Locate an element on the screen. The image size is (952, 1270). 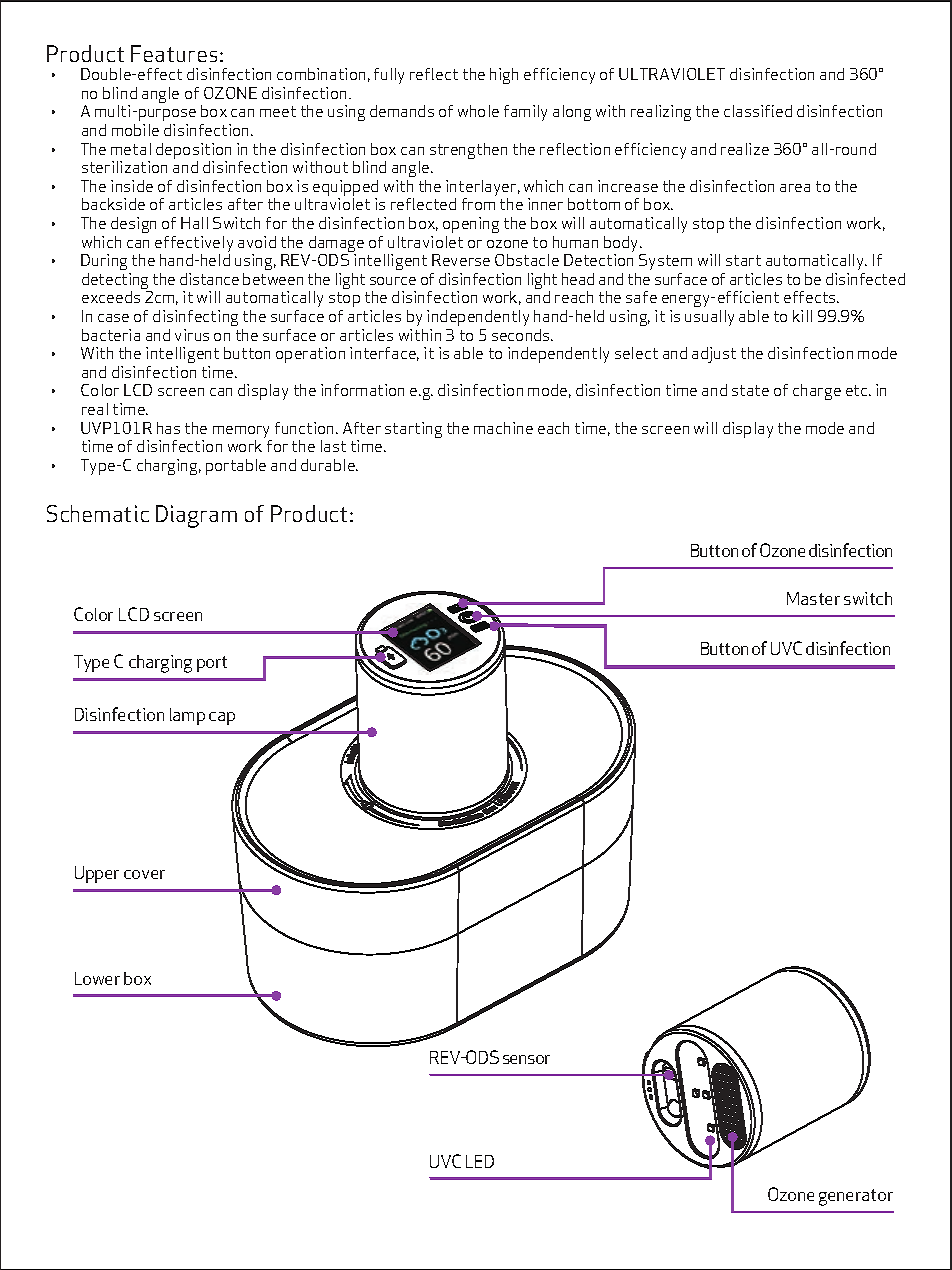
machine is located at coordinates (503, 428).
